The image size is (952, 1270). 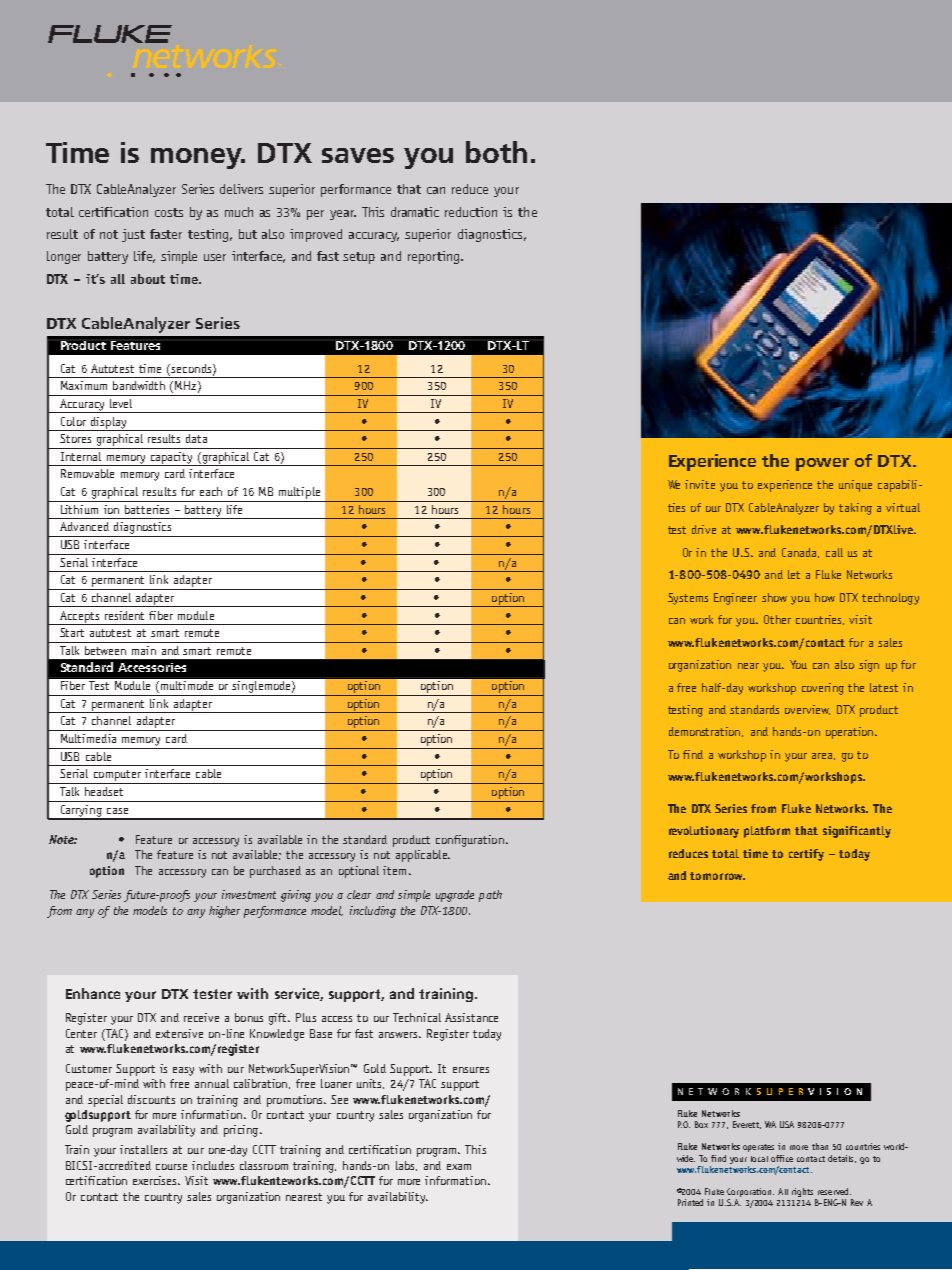 What do you see at coordinates (782, 1158) in the page?
I see `office` at bounding box center [782, 1158].
